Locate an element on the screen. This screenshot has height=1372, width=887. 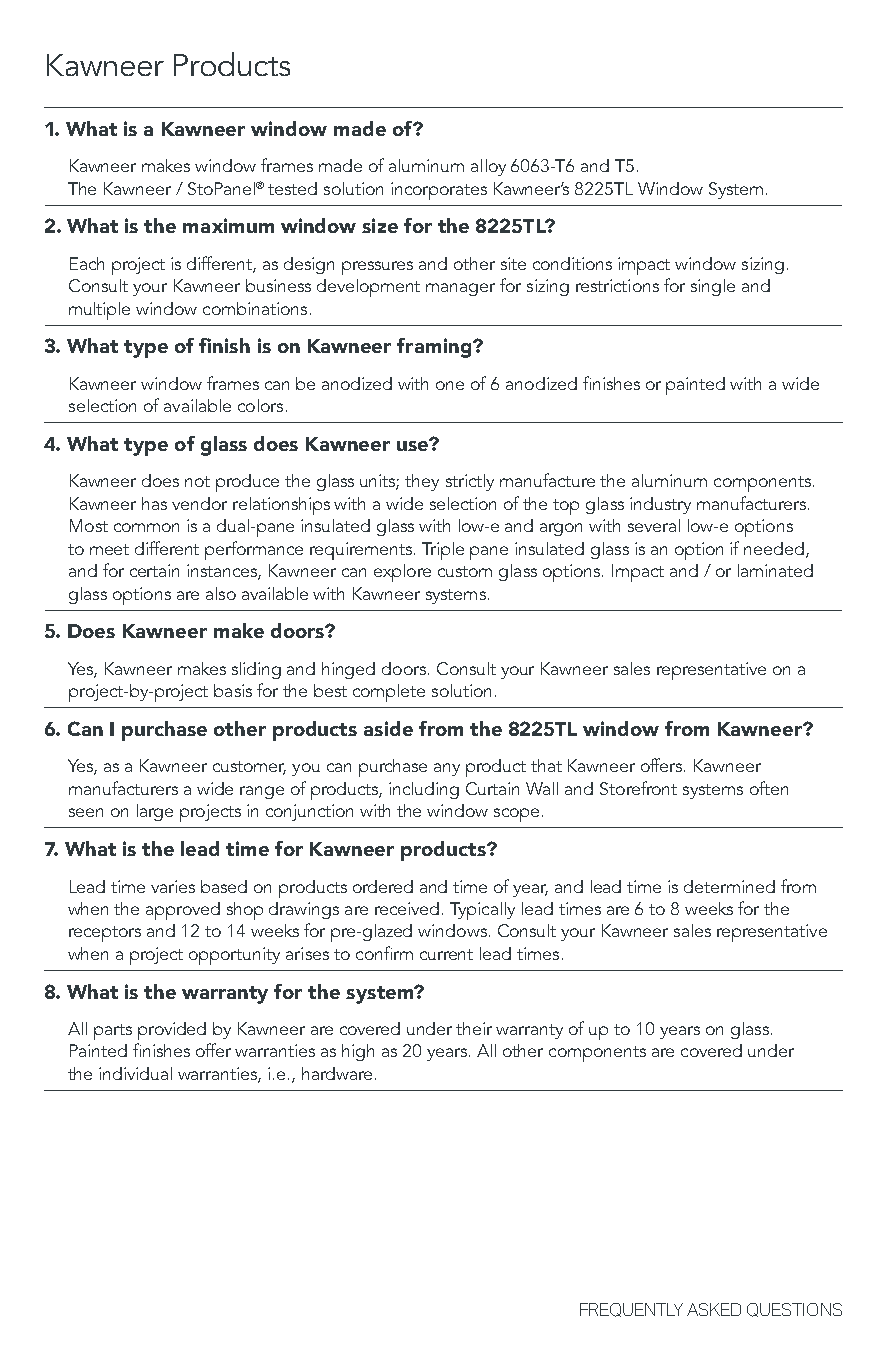
single is located at coordinates (713, 287).
